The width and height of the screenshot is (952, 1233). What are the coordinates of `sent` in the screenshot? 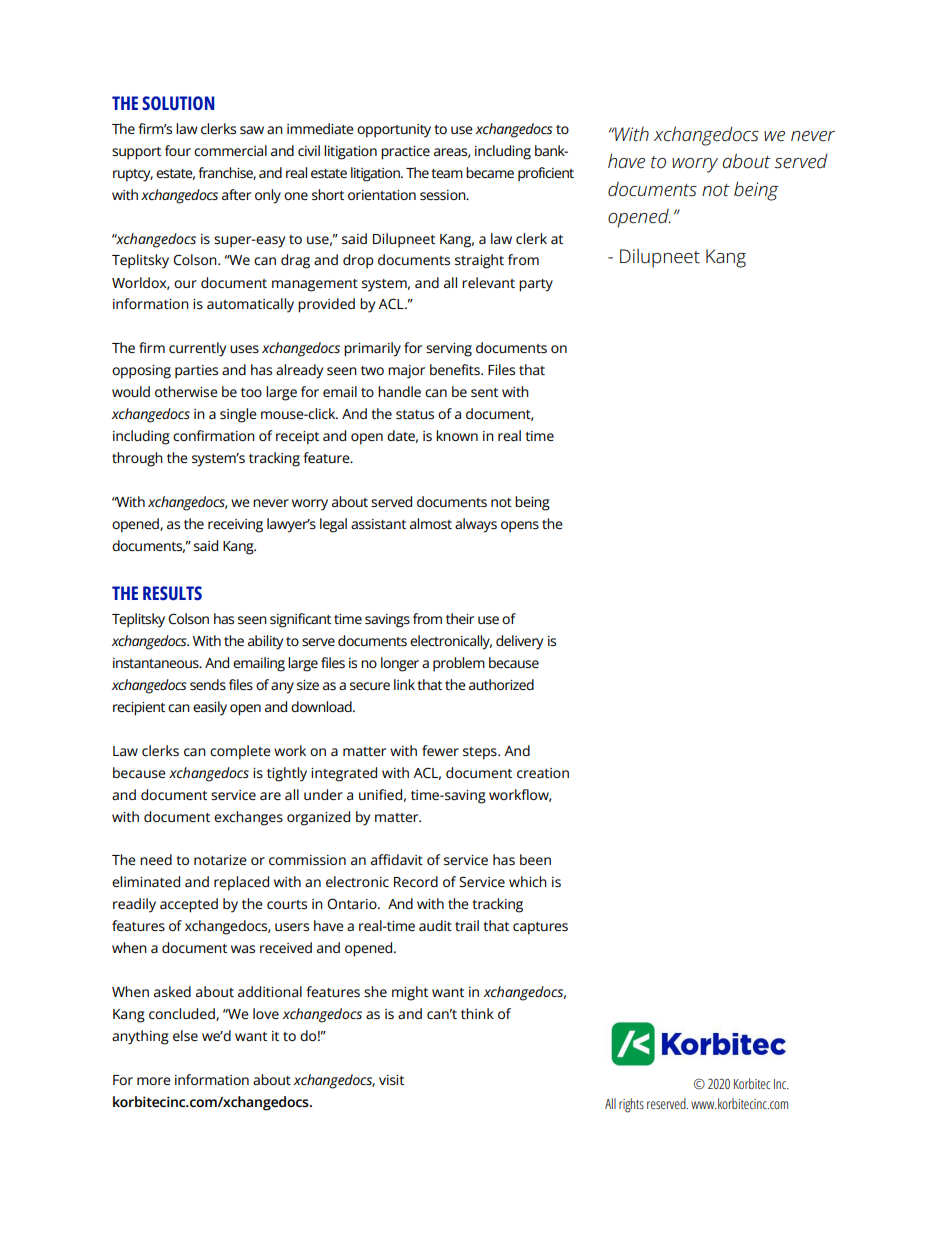 It's located at (484, 392).
